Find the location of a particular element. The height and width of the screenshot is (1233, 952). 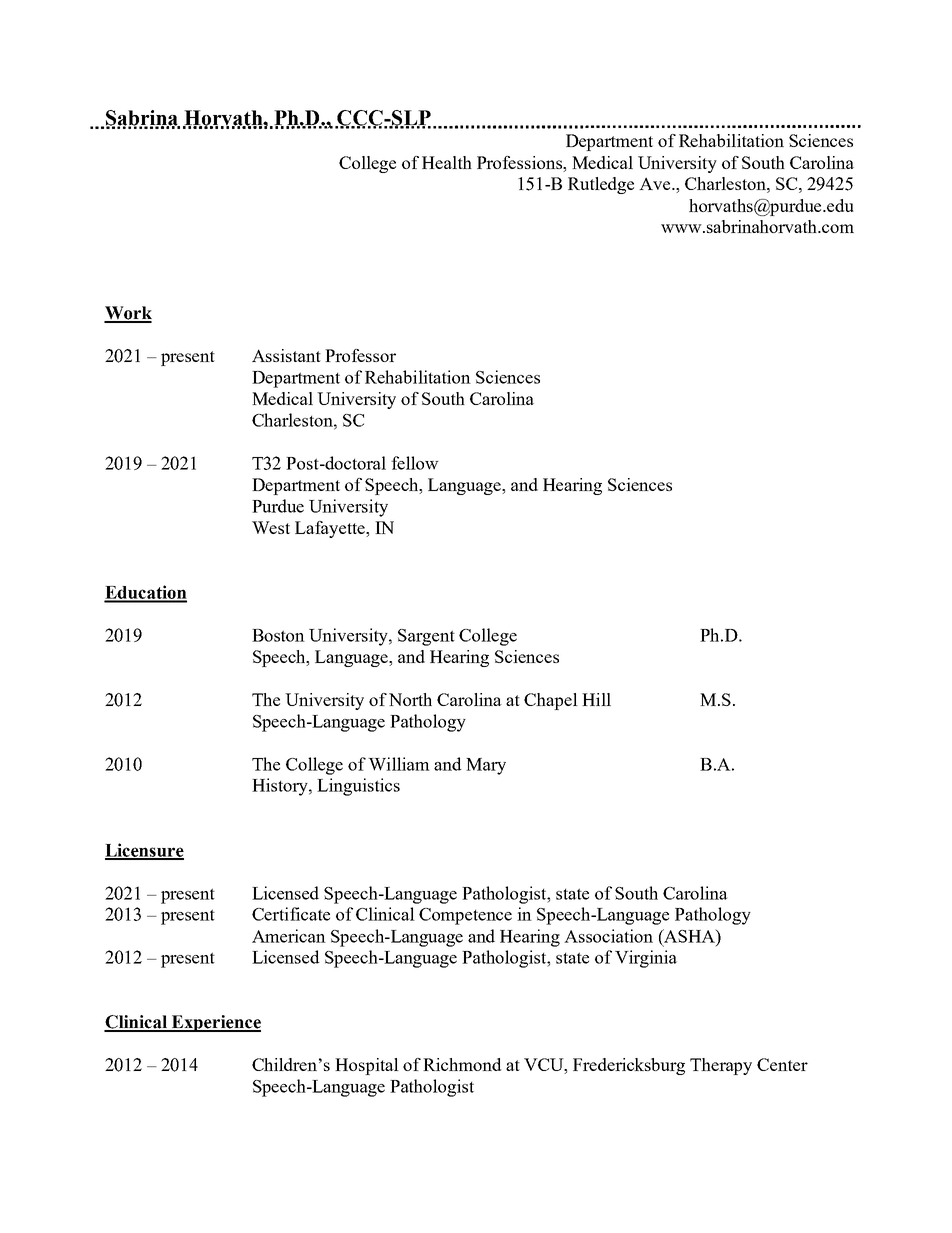

Experience is located at coordinates (215, 1023).
